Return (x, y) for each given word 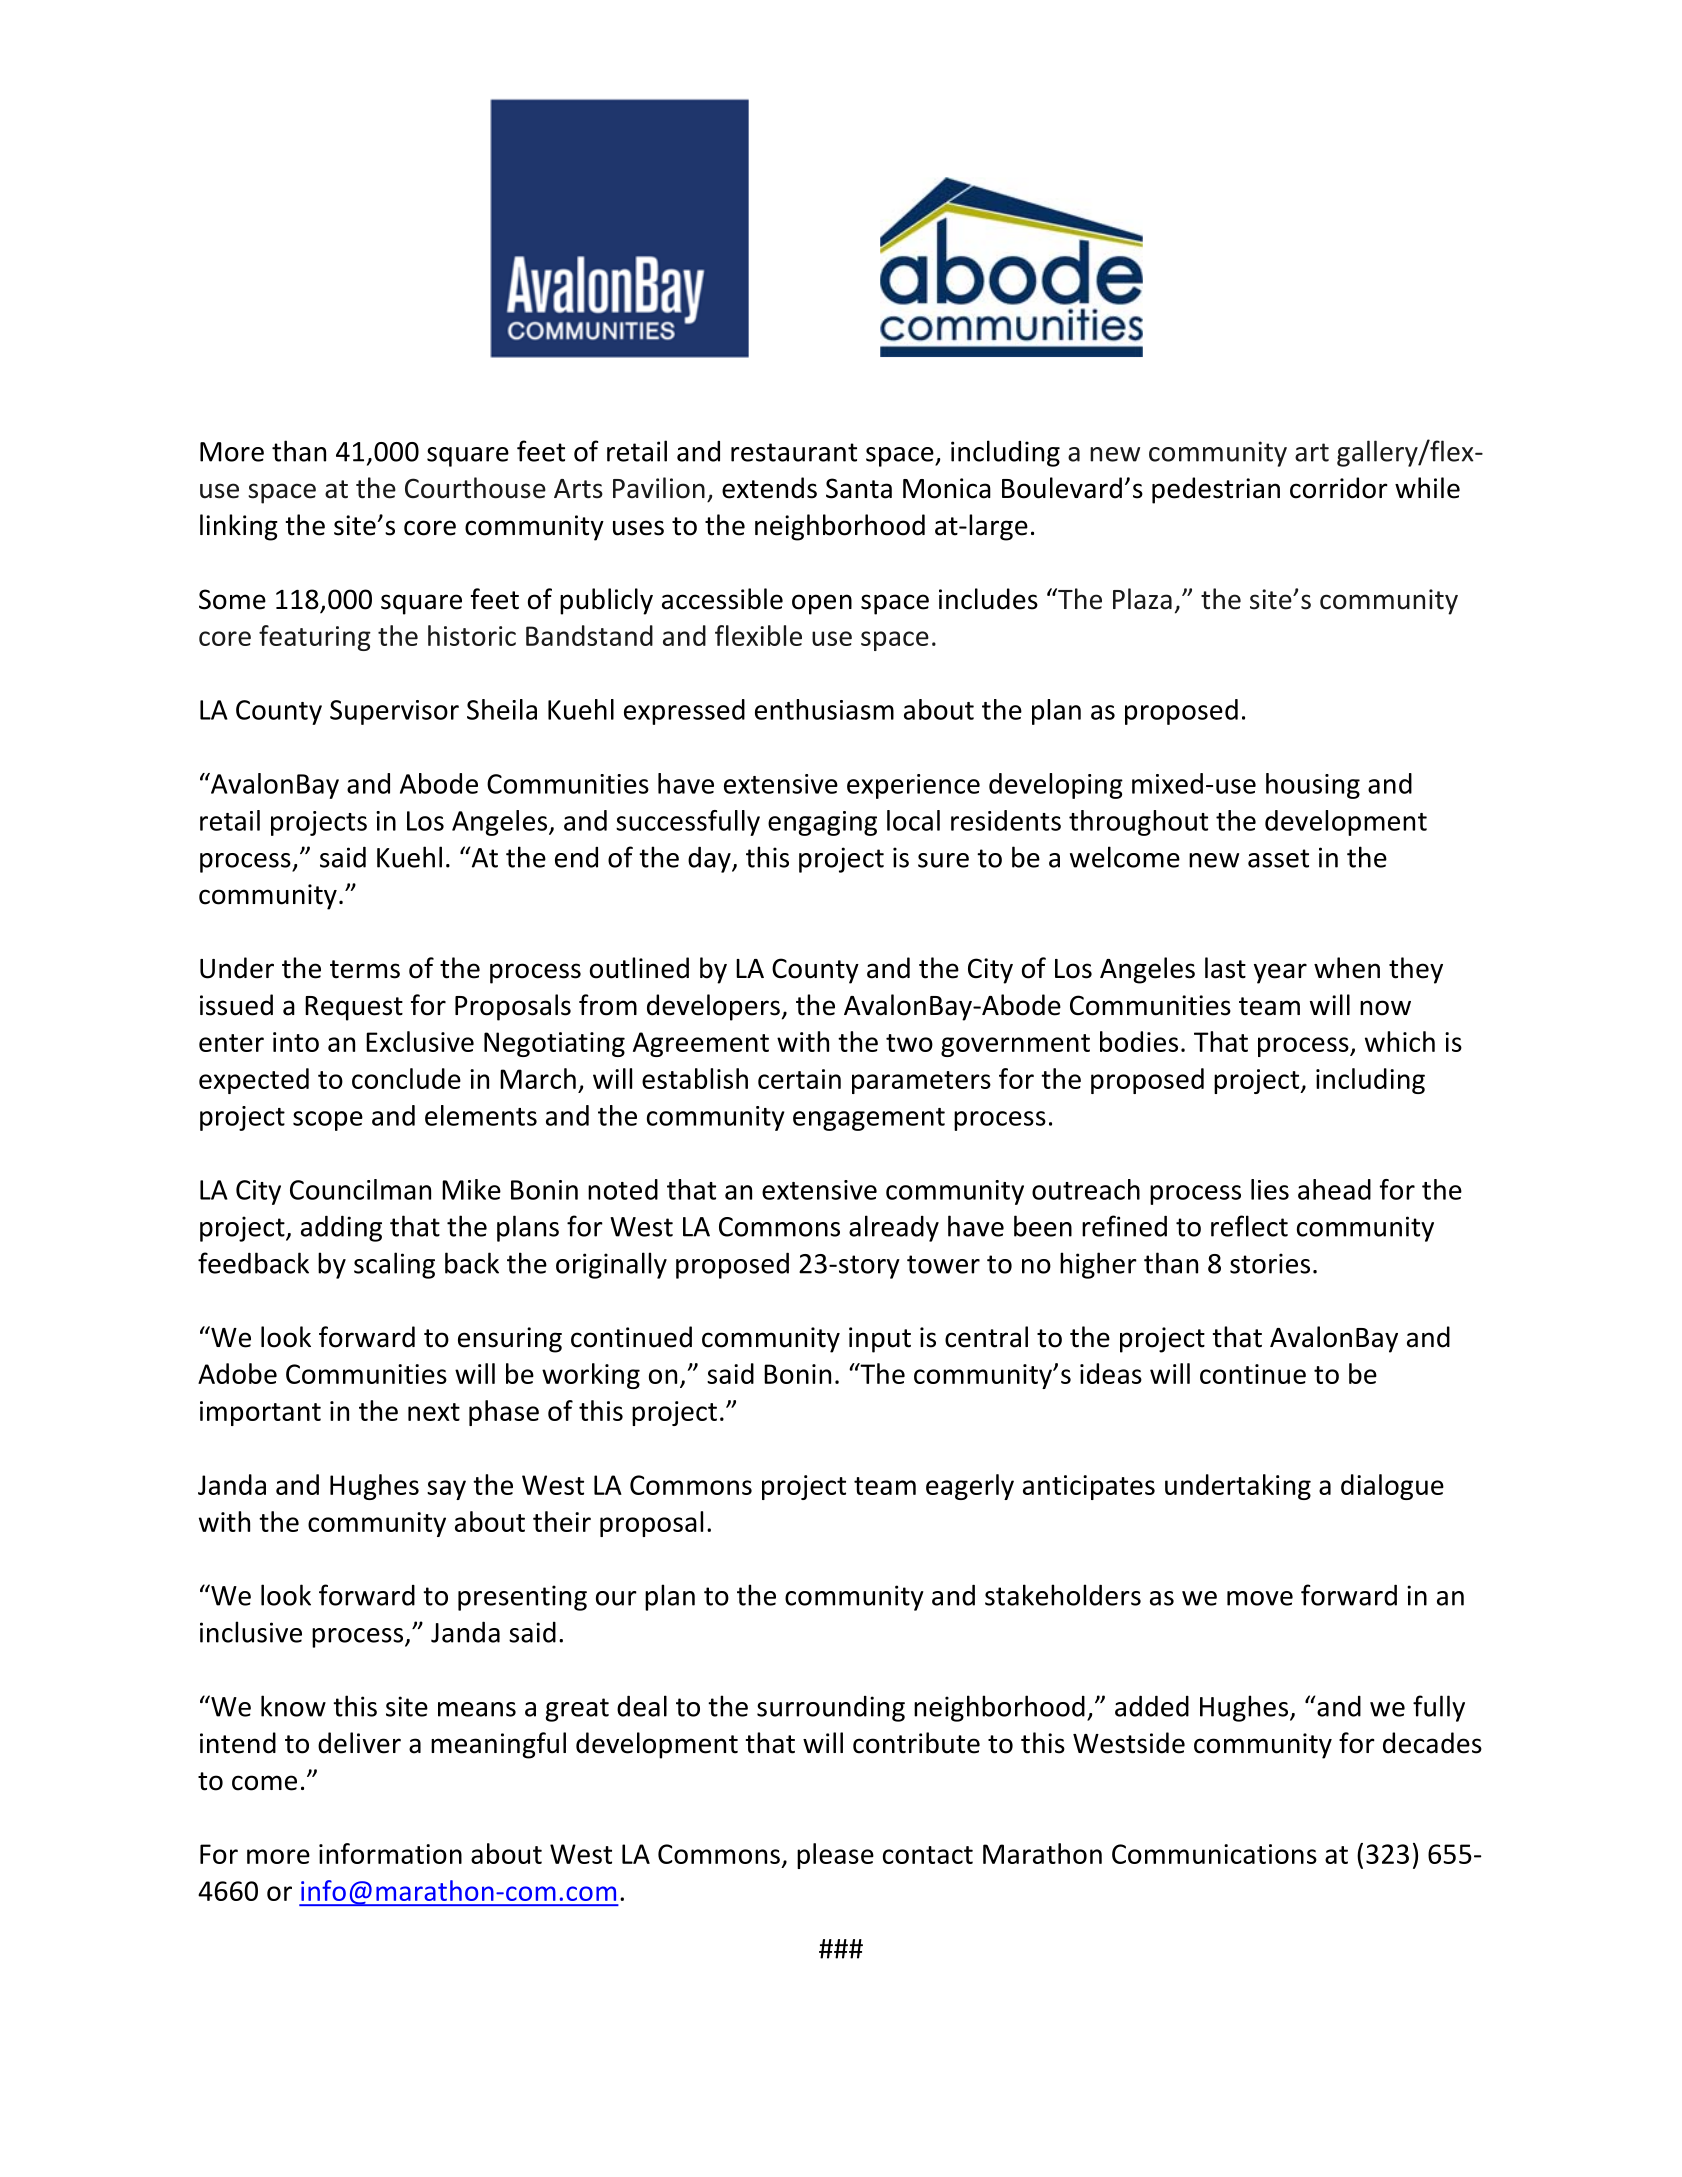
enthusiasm (824, 709)
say (446, 1490)
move (1260, 1598)
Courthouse (475, 488)
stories (1270, 1263)
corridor (1339, 488)
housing (1313, 786)
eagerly (970, 1487)
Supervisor (394, 712)
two (909, 1043)
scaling (394, 1265)
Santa (859, 488)
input (880, 1340)
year (1280, 973)
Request (354, 1008)
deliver (359, 1743)
